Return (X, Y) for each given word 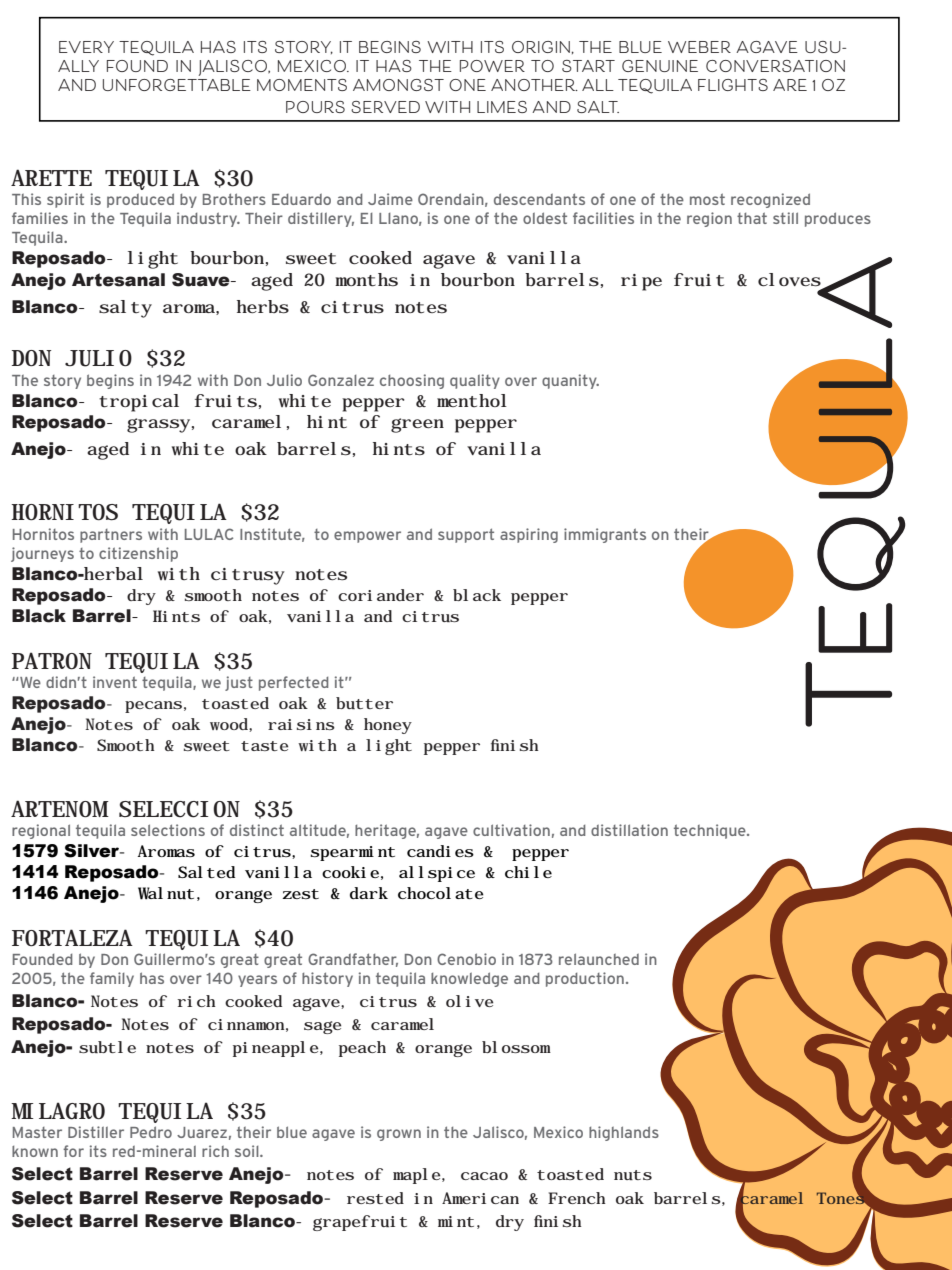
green (417, 425)
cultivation (511, 830)
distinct (257, 830)
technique (711, 831)
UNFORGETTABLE (177, 85)
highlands (624, 1133)
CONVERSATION (775, 66)
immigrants (605, 535)
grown (399, 1135)
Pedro (151, 1132)
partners (111, 536)
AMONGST (398, 85)
